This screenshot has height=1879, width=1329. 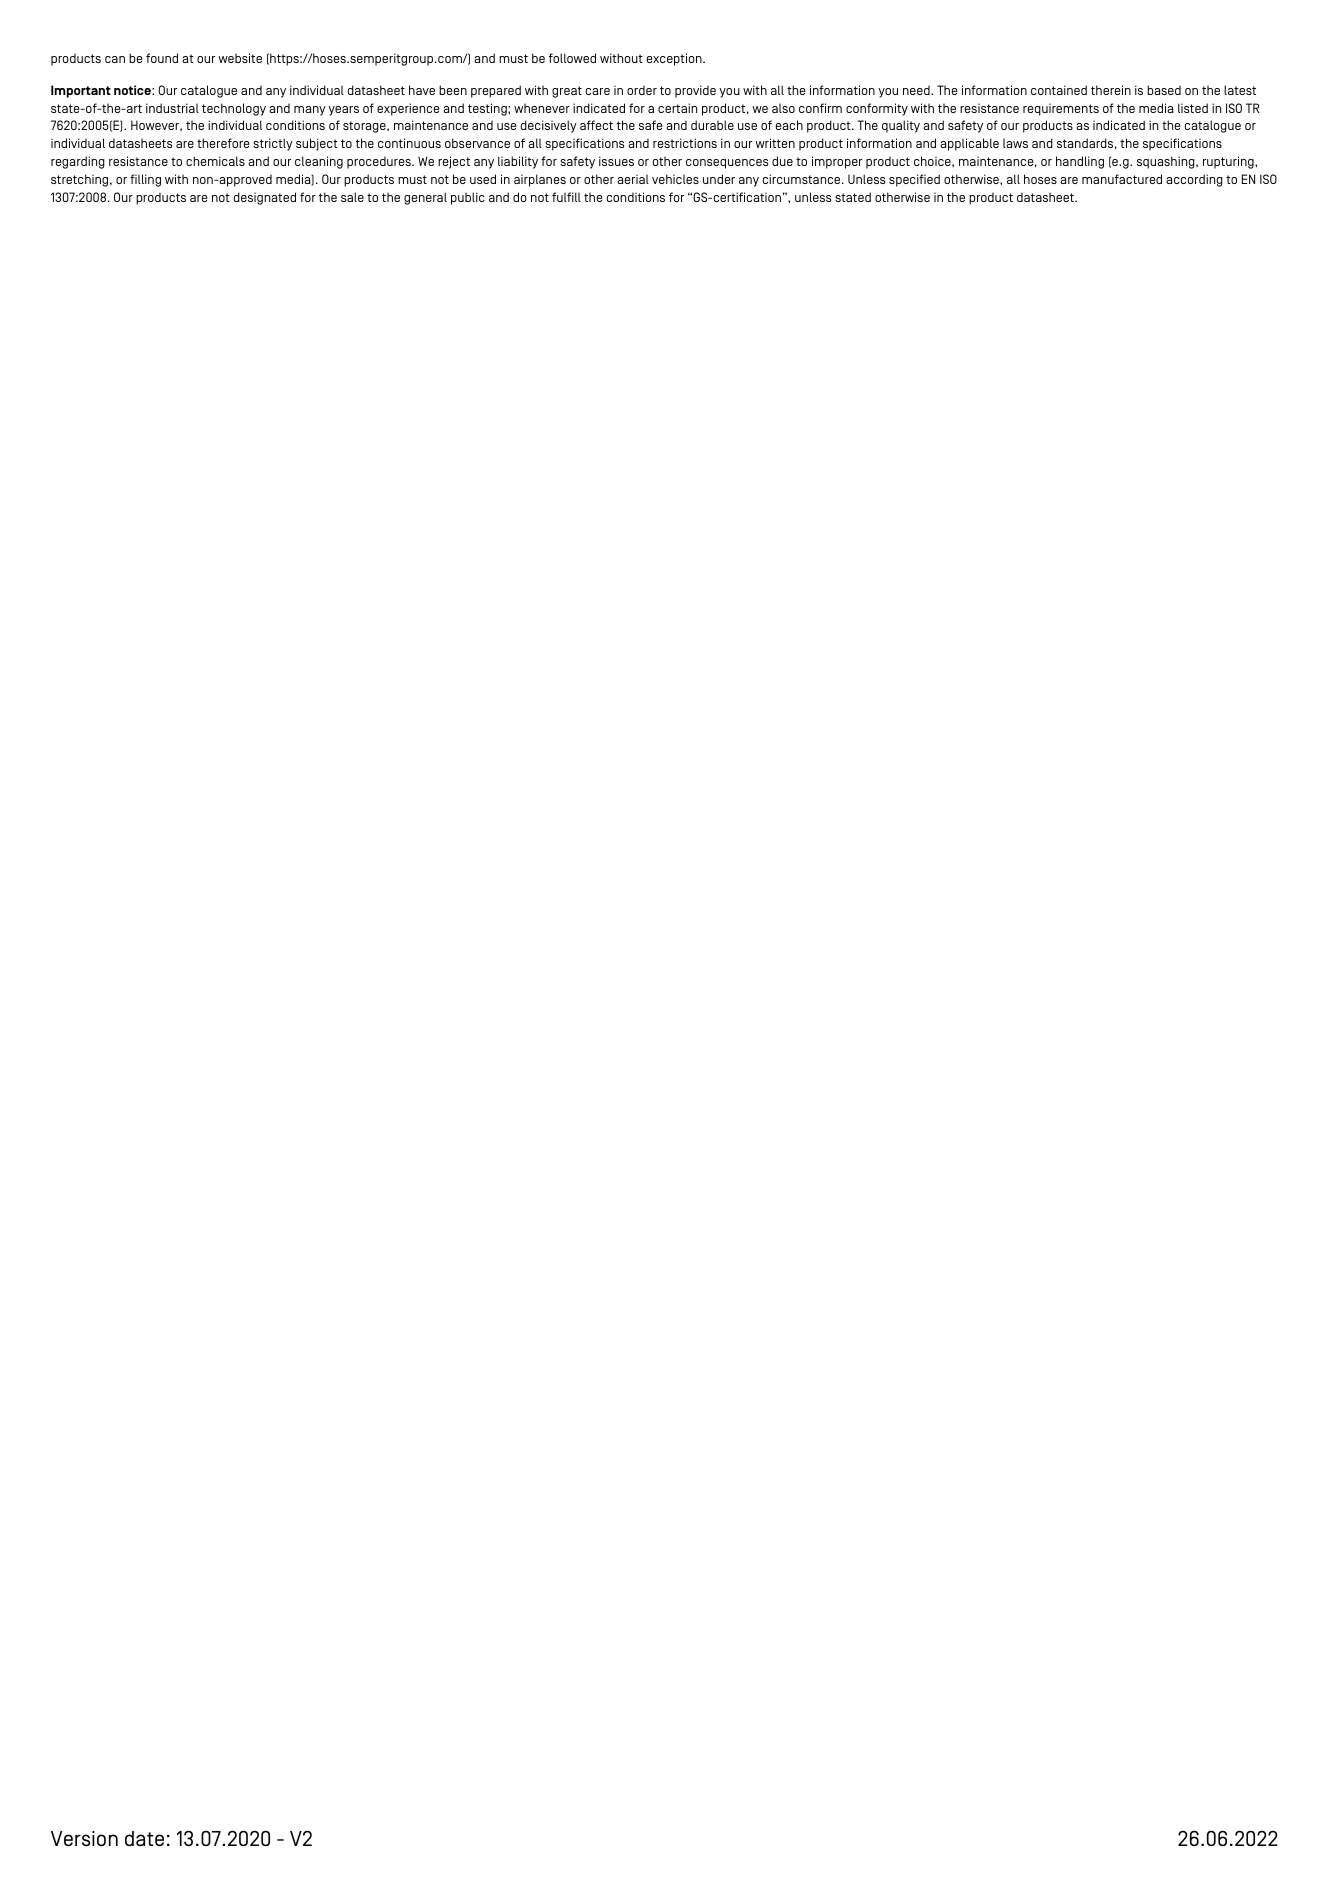 I want to click on according, so click(x=1194, y=180).
